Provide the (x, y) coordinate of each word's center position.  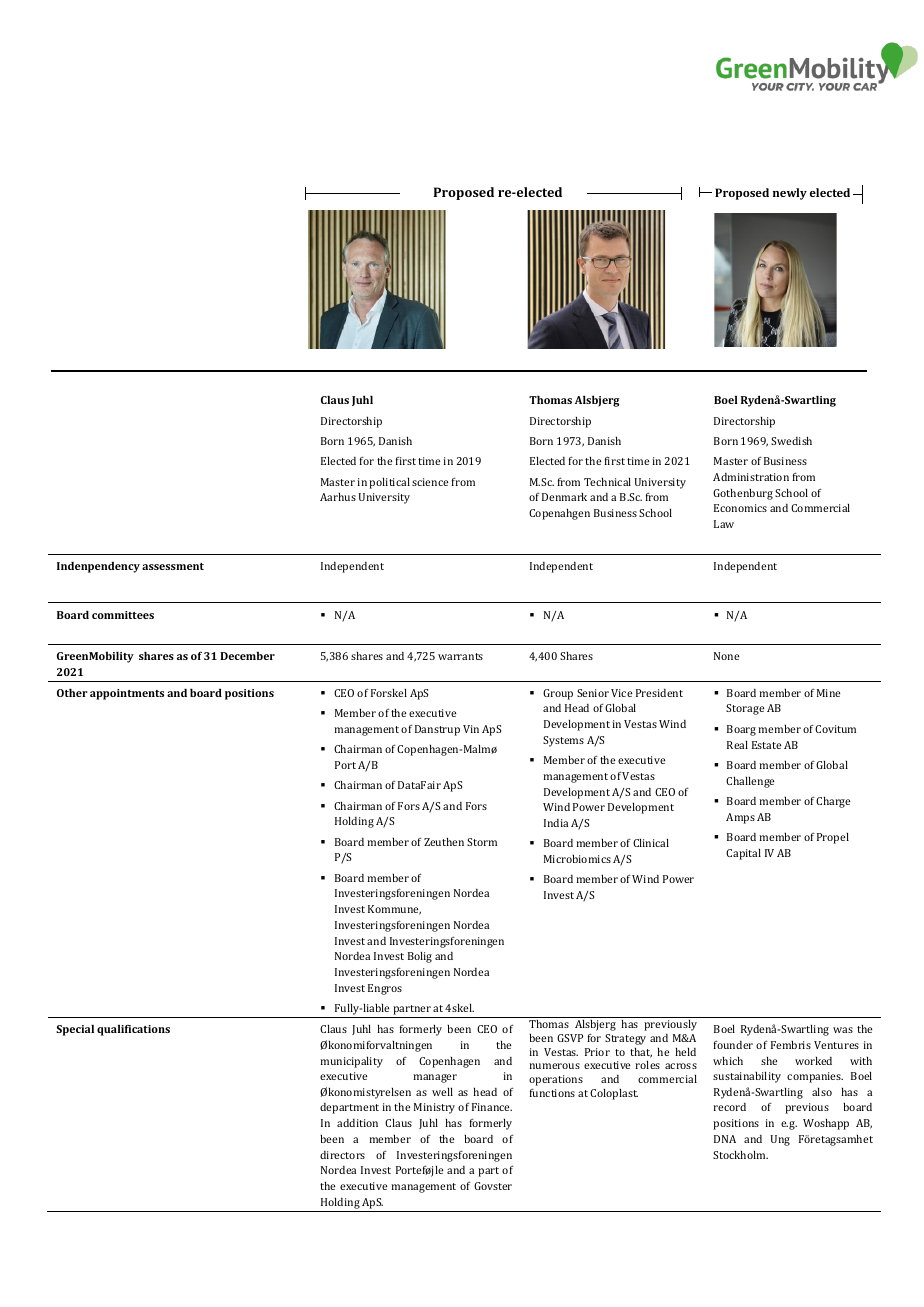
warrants (460, 656)
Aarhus (338, 497)
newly (790, 194)
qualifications (133, 1030)
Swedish (791, 441)
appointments (127, 694)
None (726, 656)
